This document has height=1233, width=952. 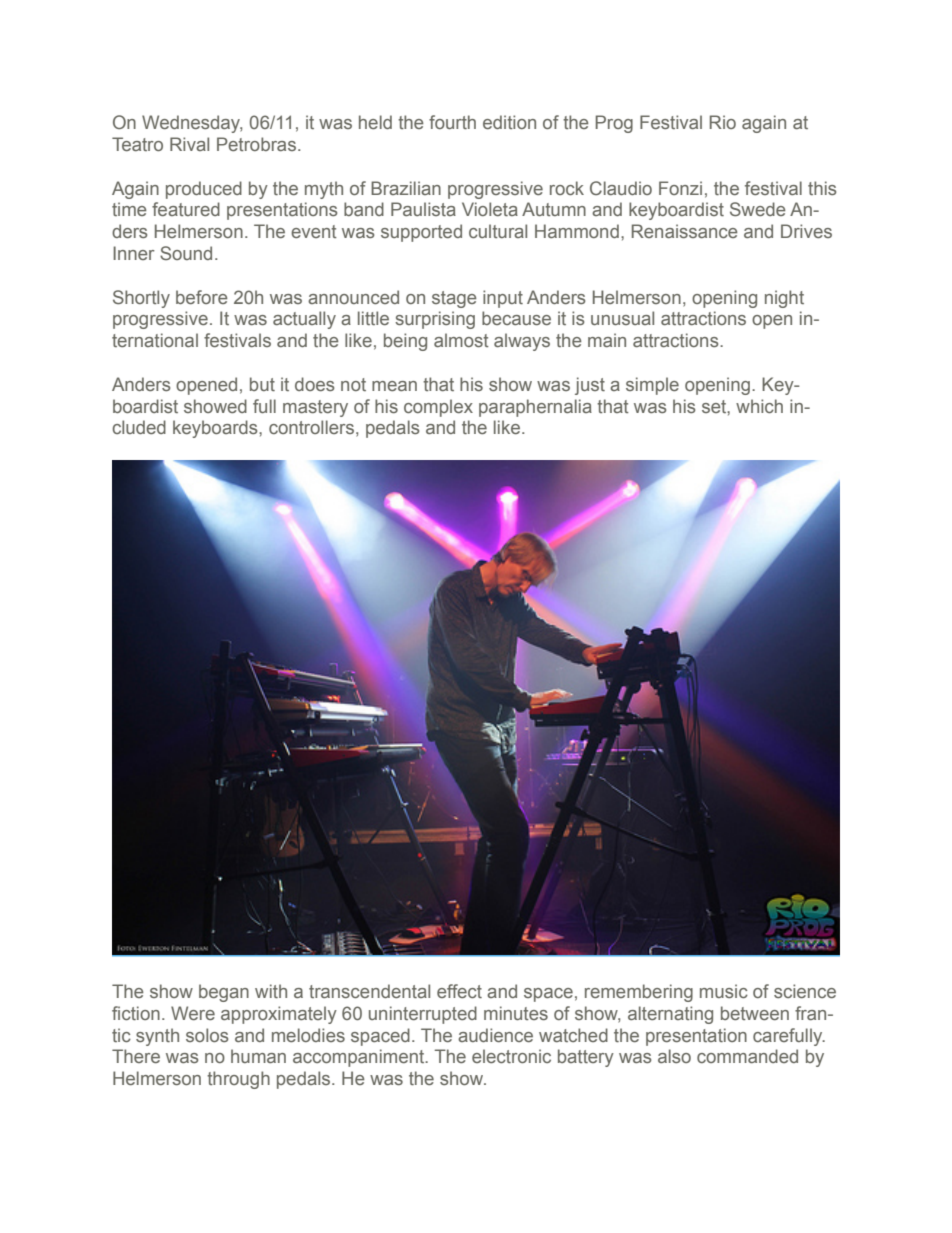 I want to click on Rival, so click(x=189, y=144).
